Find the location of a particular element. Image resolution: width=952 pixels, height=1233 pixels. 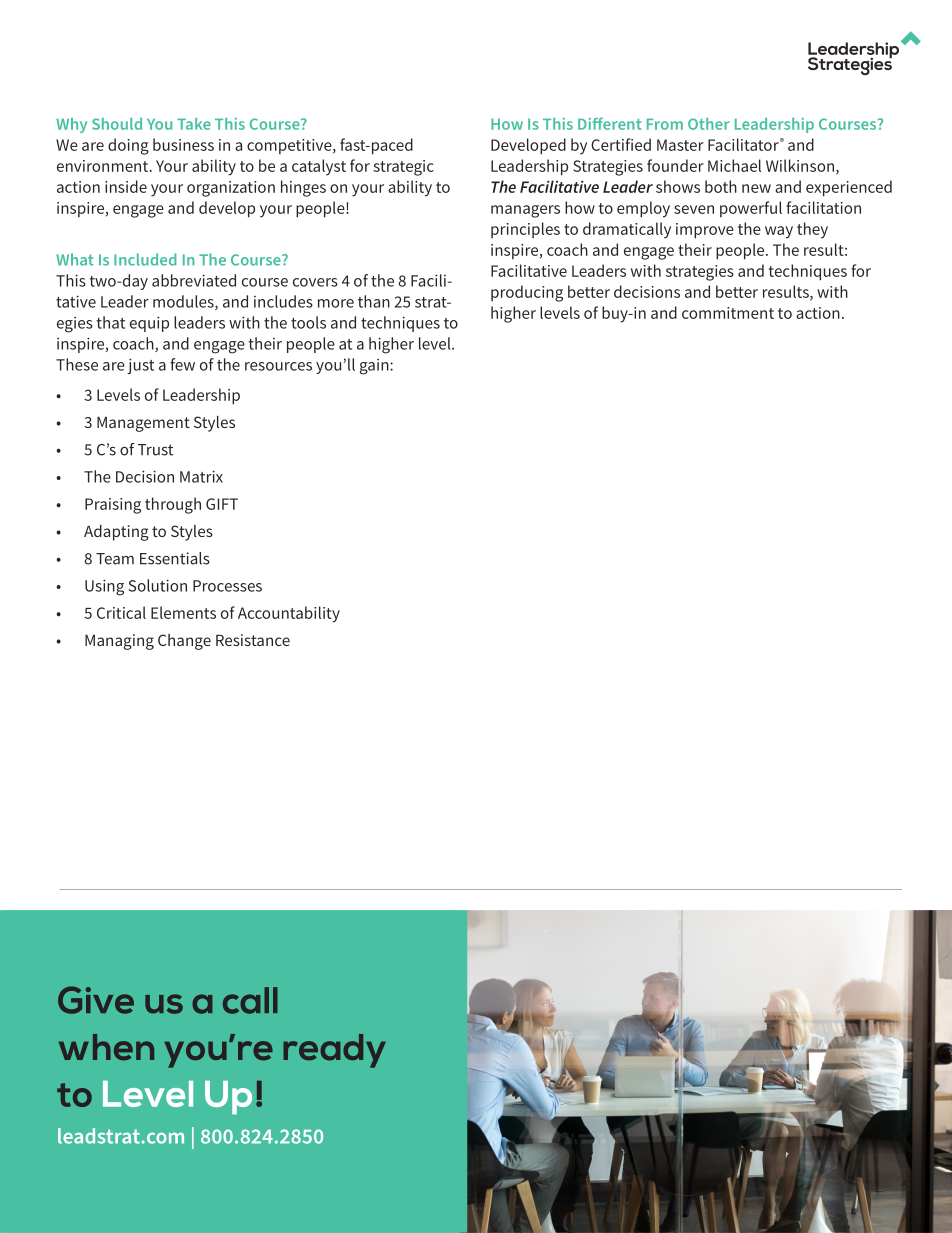

way is located at coordinates (779, 232).
